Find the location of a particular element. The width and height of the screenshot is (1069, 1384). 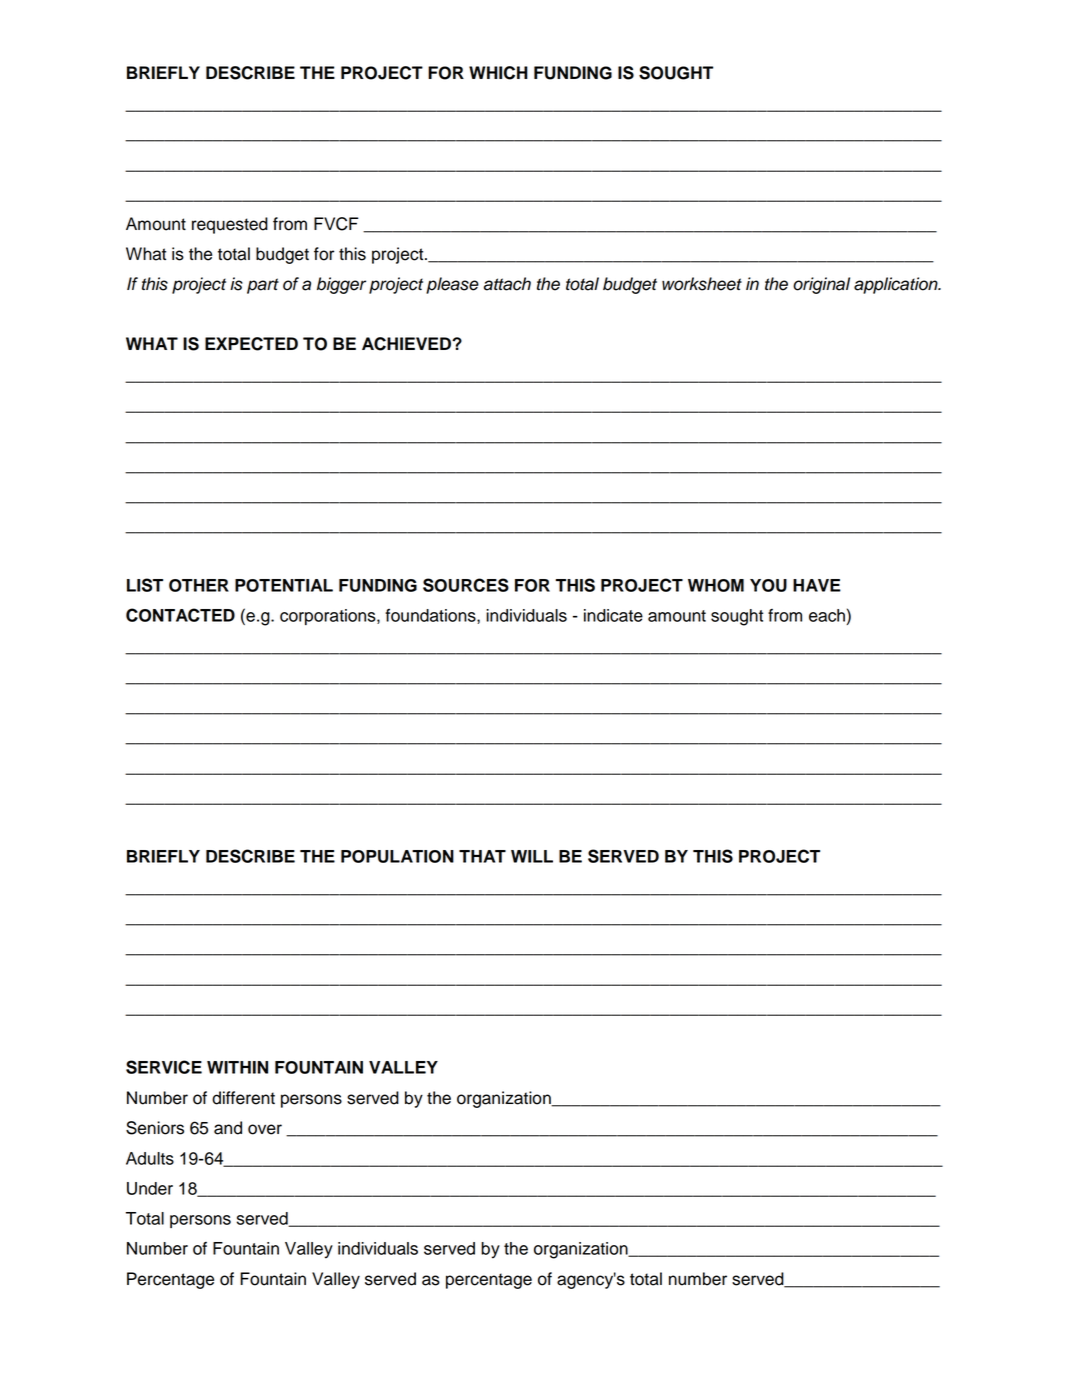

and is located at coordinates (228, 1128).
